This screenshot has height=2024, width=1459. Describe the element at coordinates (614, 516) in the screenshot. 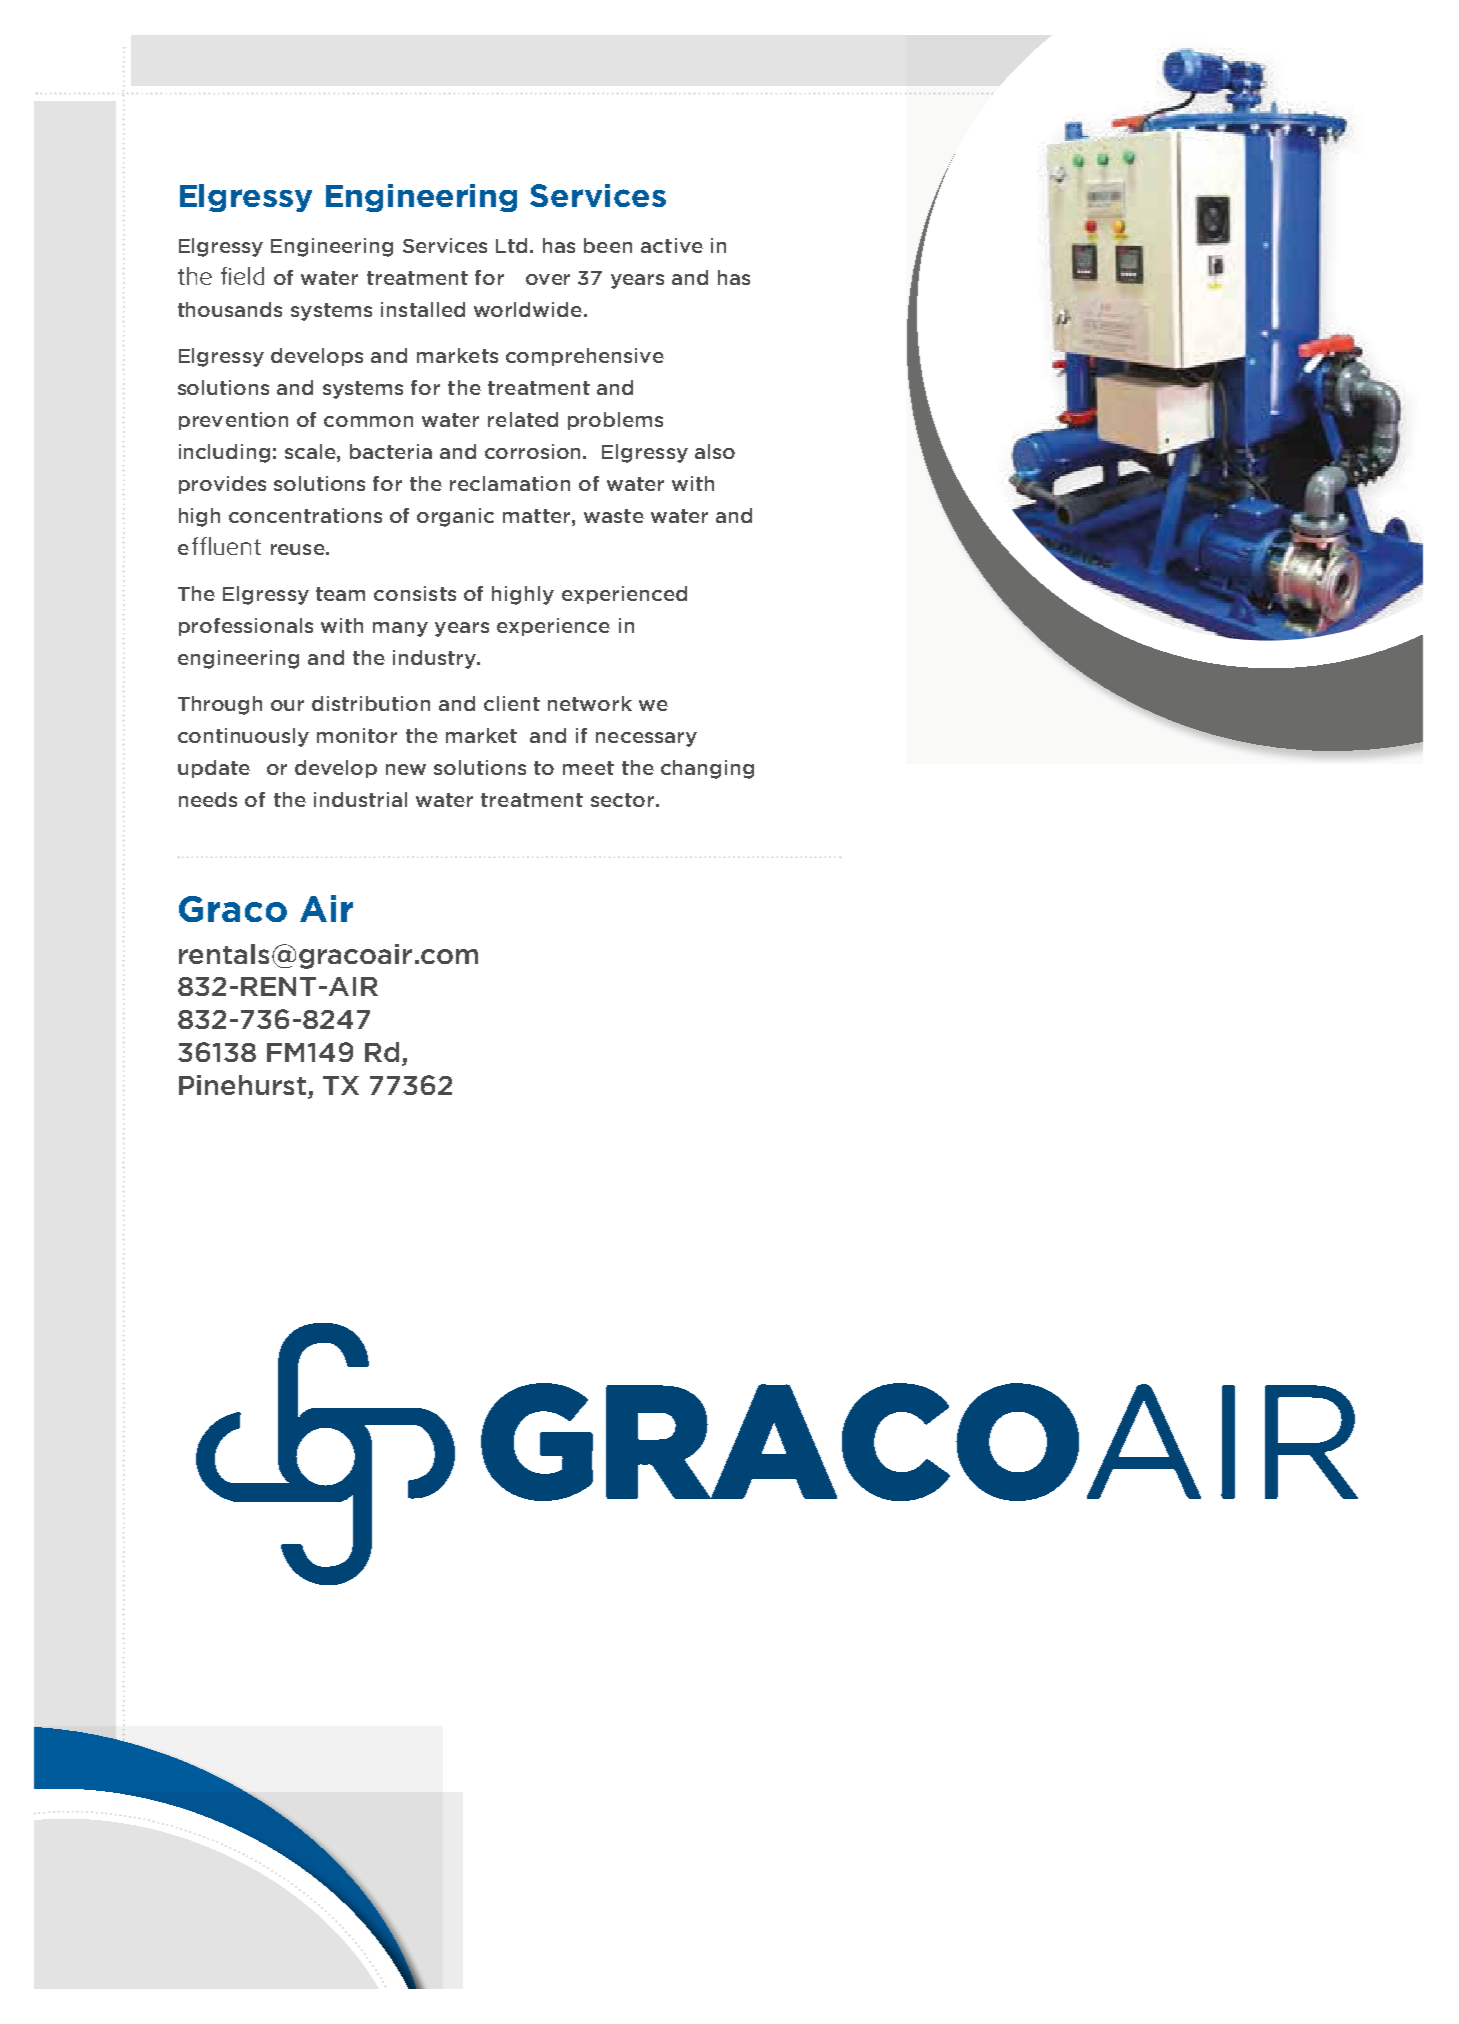

I see `waste` at that location.
